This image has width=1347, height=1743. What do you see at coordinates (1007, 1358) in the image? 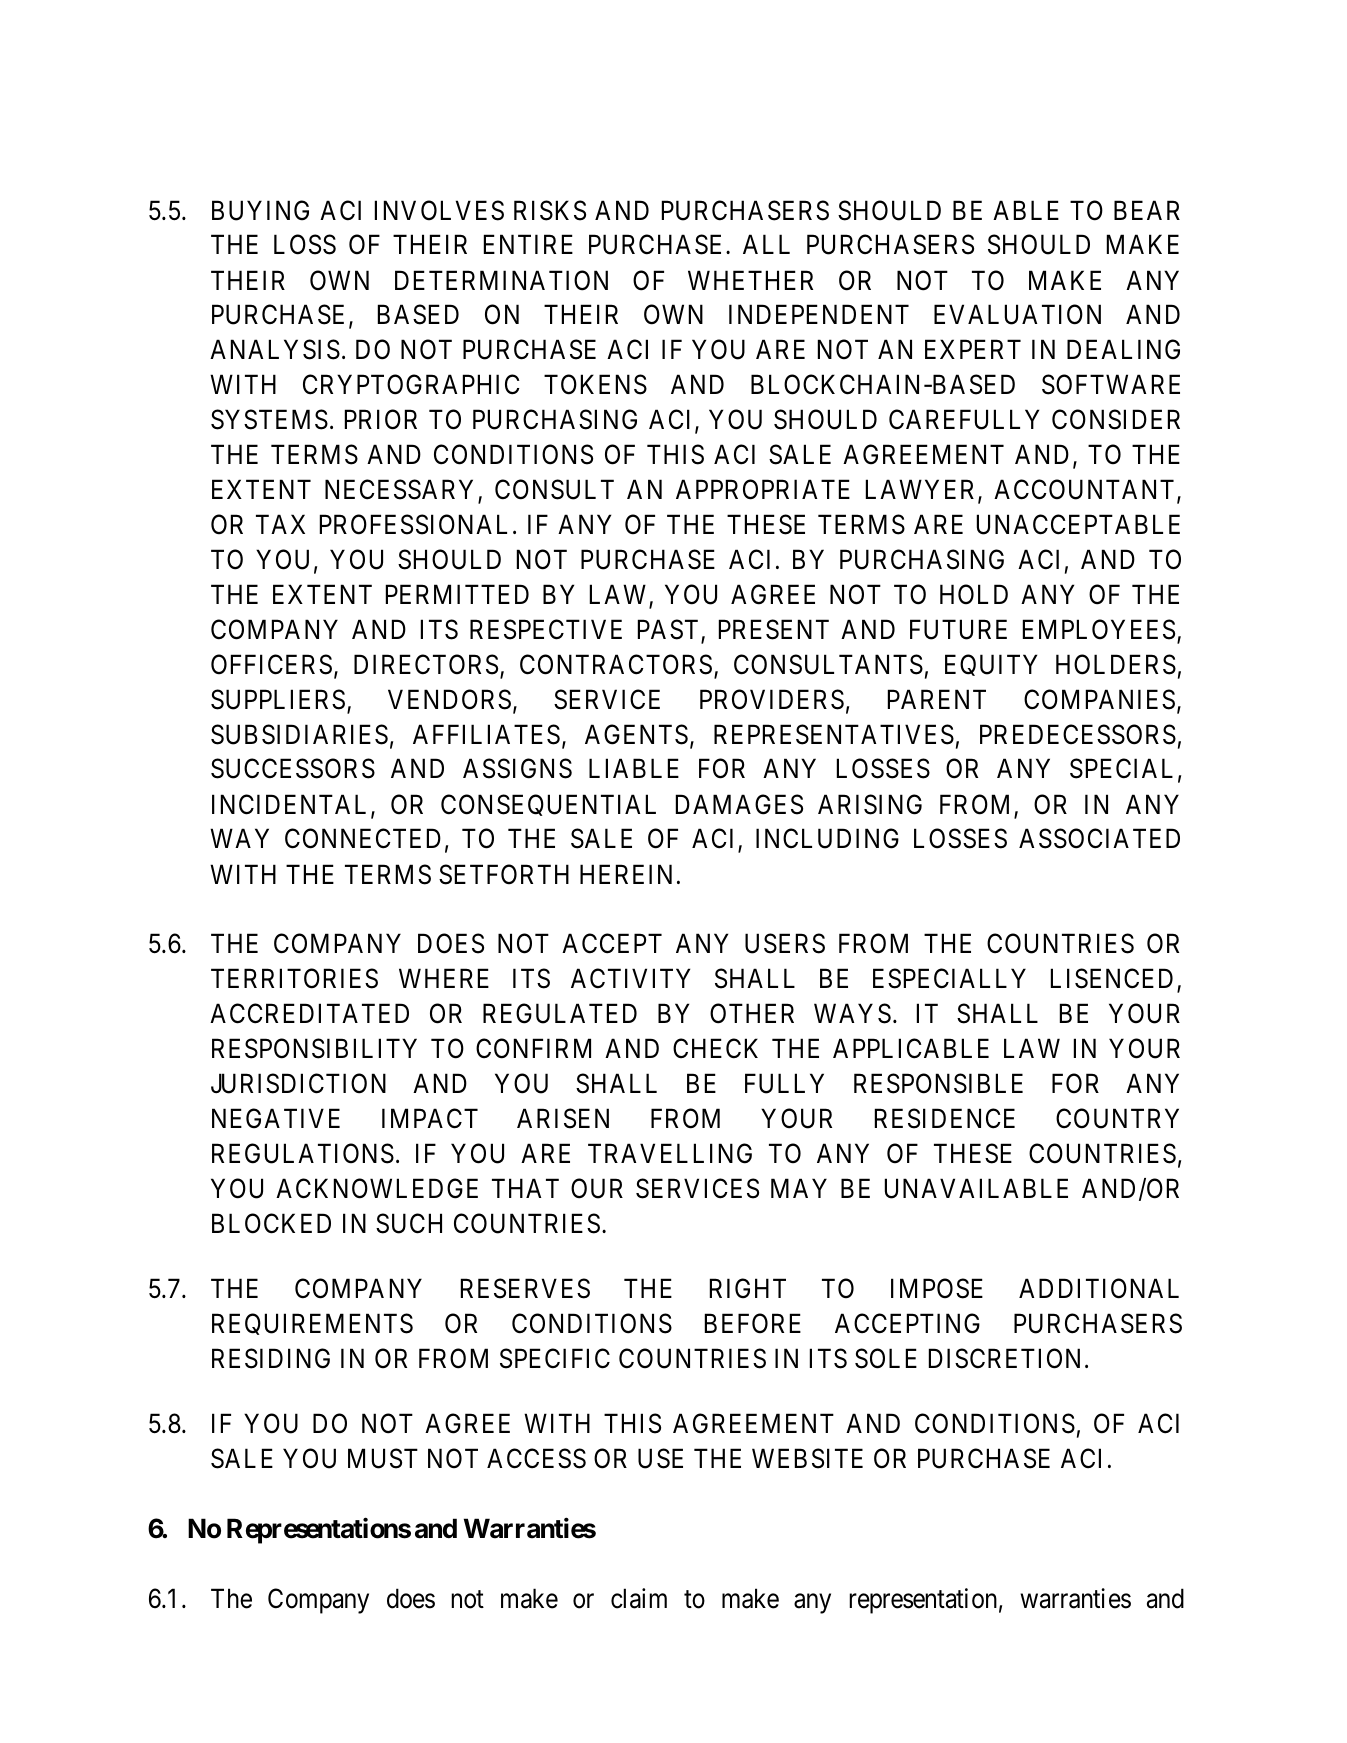
I see `DISCRETION` at bounding box center [1007, 1358].
